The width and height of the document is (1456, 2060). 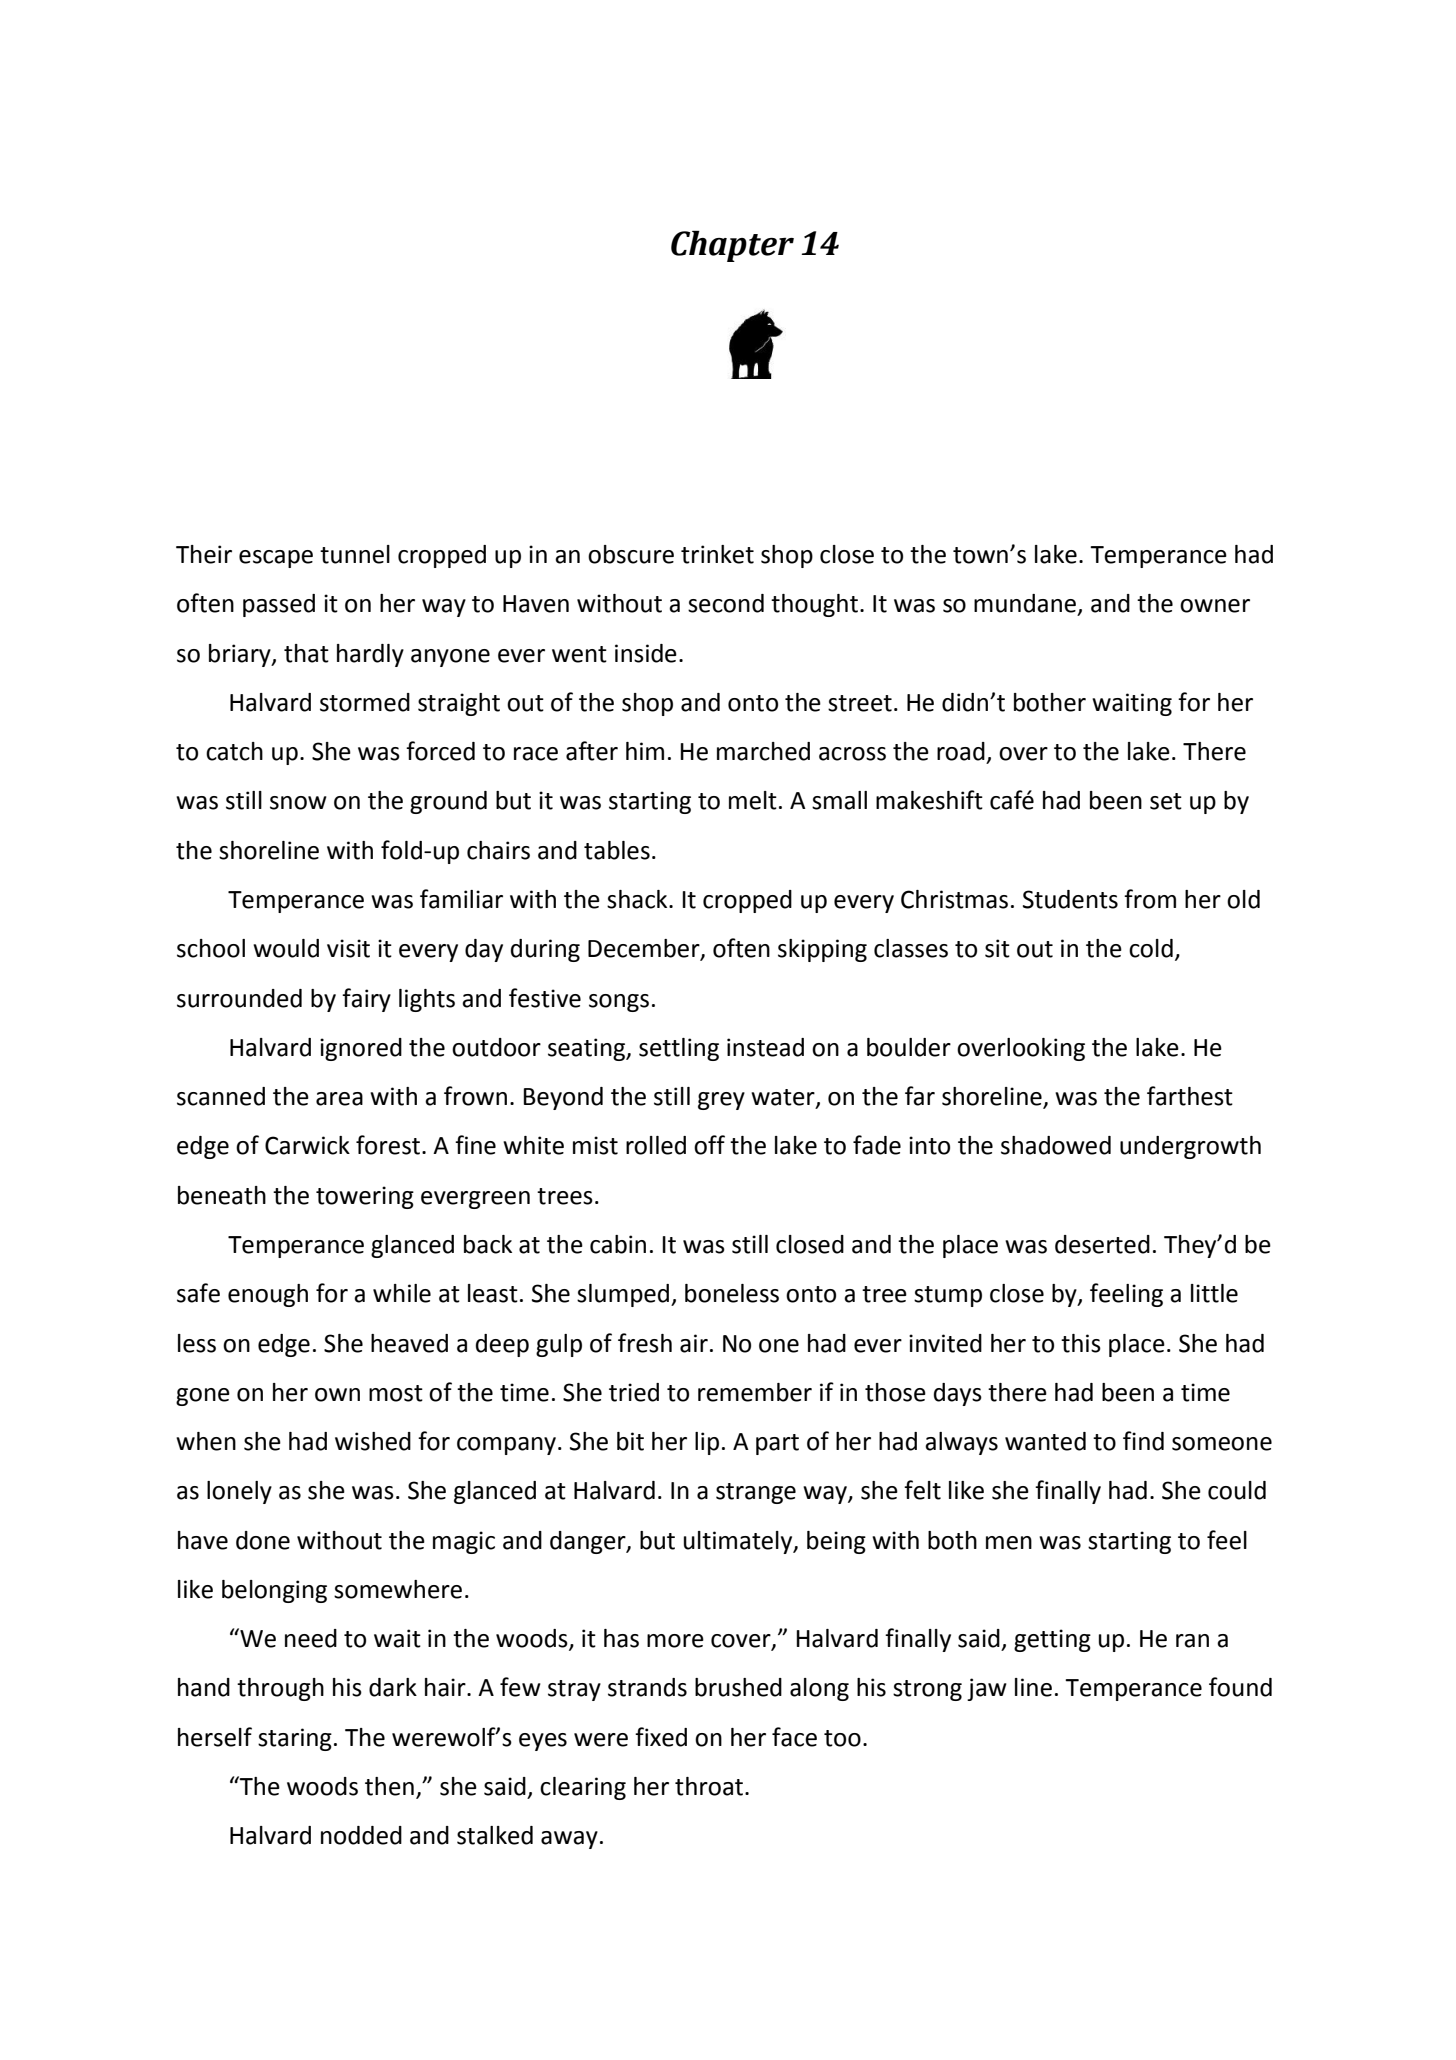 What do you see at coordinates (1143, 1441) in the document?
I see `find` at bounding box center [1143, 1441].
